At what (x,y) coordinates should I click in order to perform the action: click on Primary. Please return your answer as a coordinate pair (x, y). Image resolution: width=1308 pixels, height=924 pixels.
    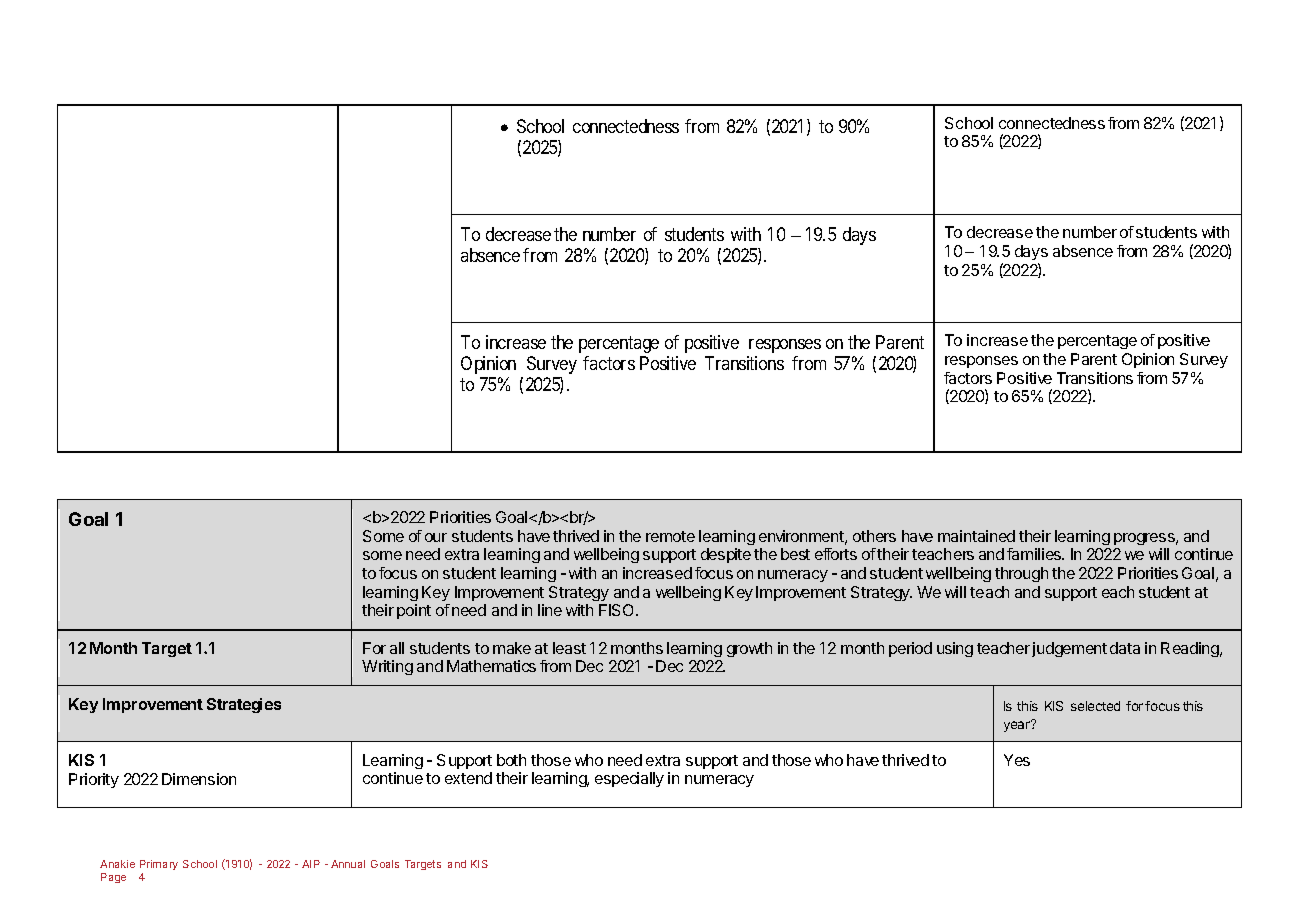
    Looking at the image, I should click on (159, 865).
